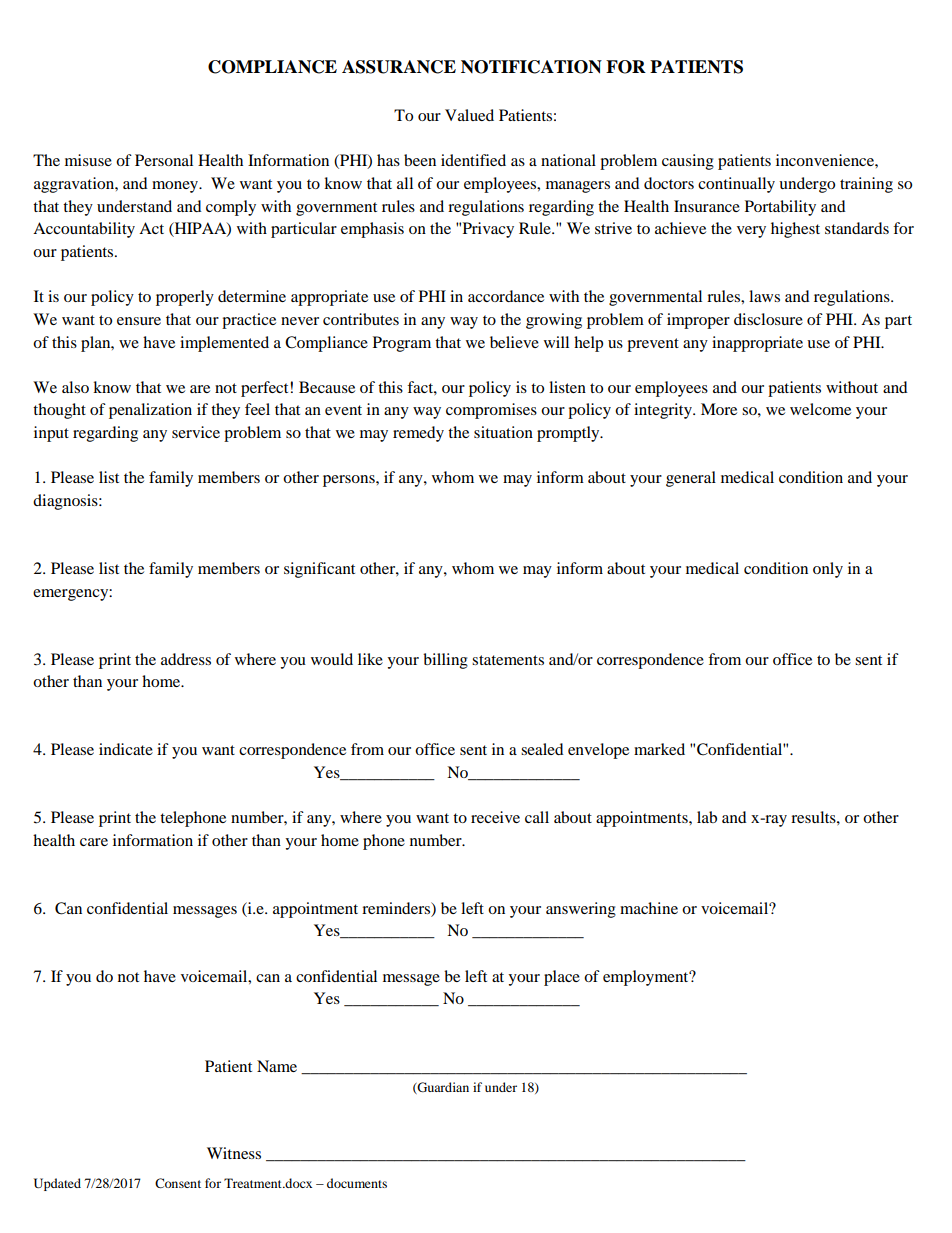  What do you see at coordinates (828, 570) in the screenshot?
I see `only` at bounding box center [828, 570].
